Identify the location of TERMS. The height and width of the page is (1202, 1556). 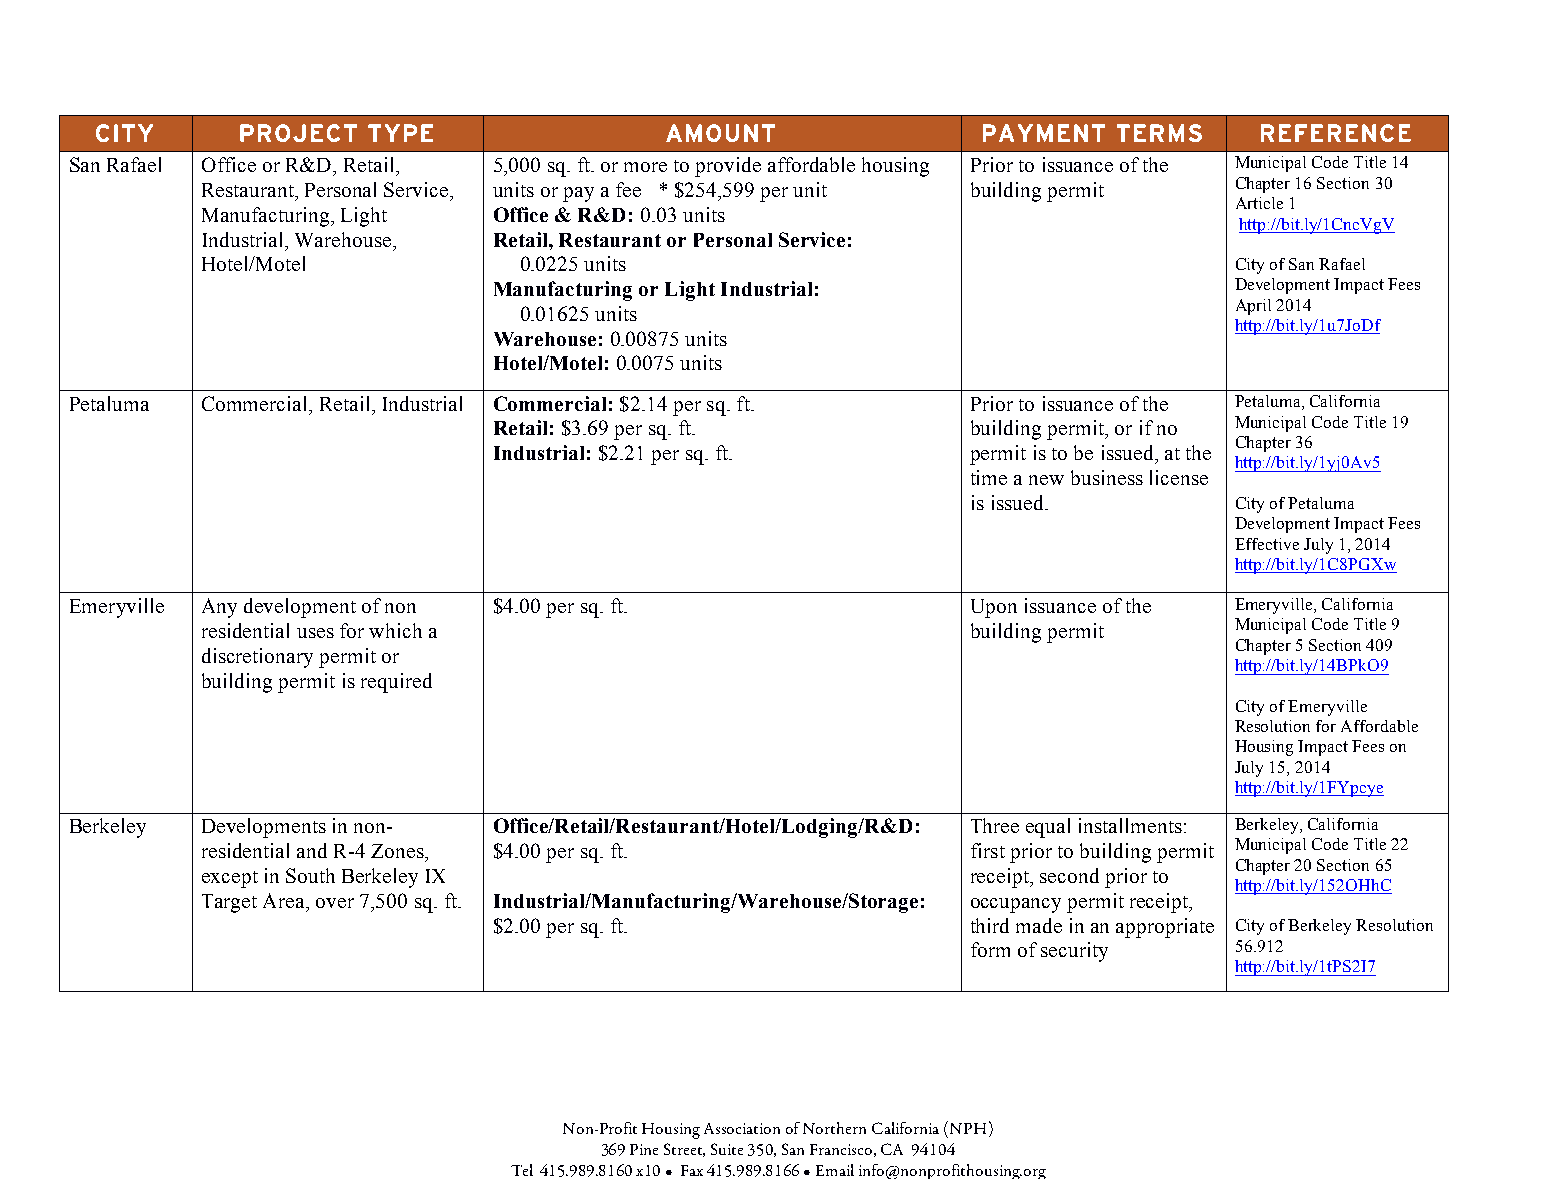
(1159, 133).
